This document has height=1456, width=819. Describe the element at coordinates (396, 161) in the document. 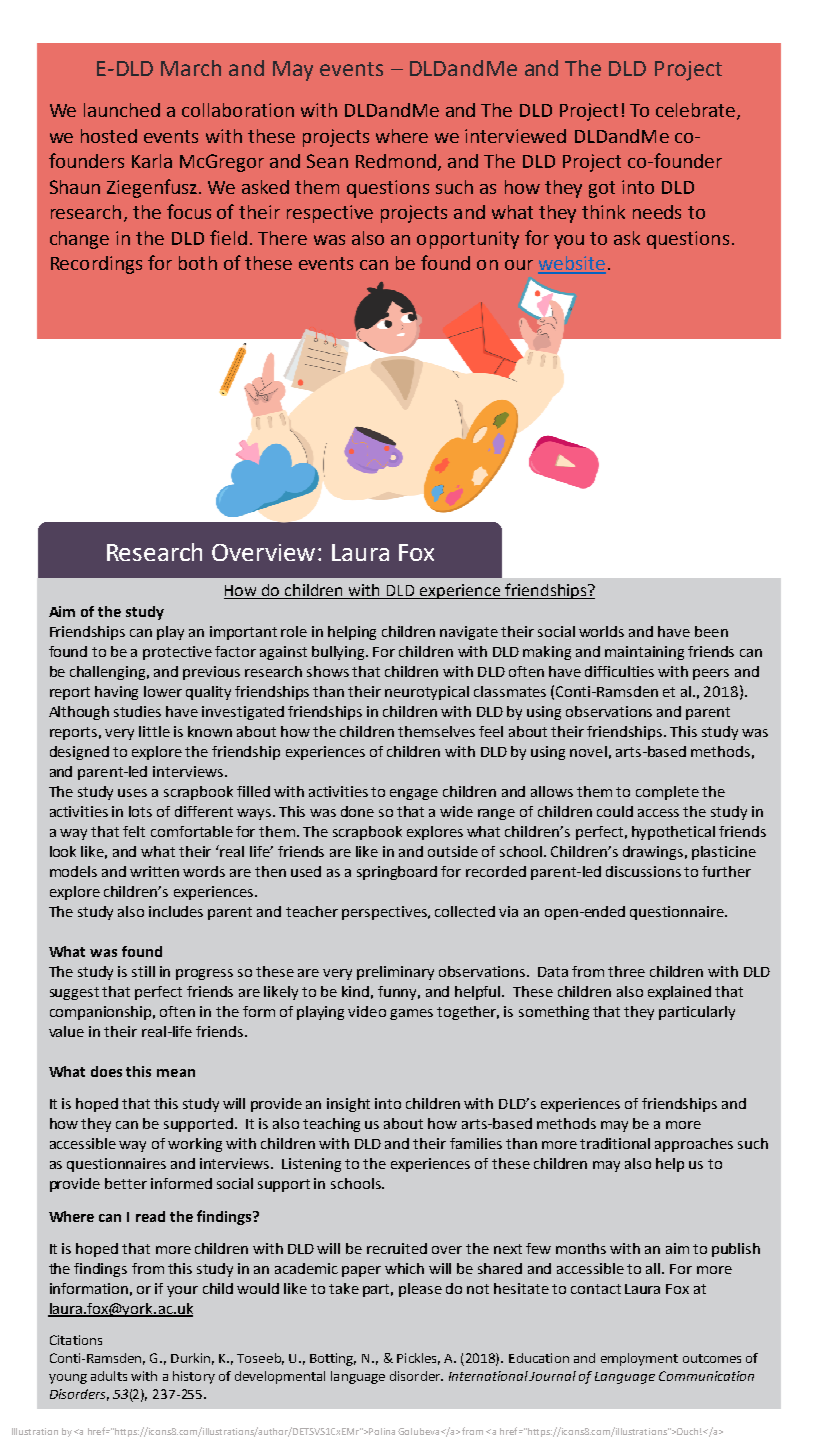

I see `Redmond` at that location.
